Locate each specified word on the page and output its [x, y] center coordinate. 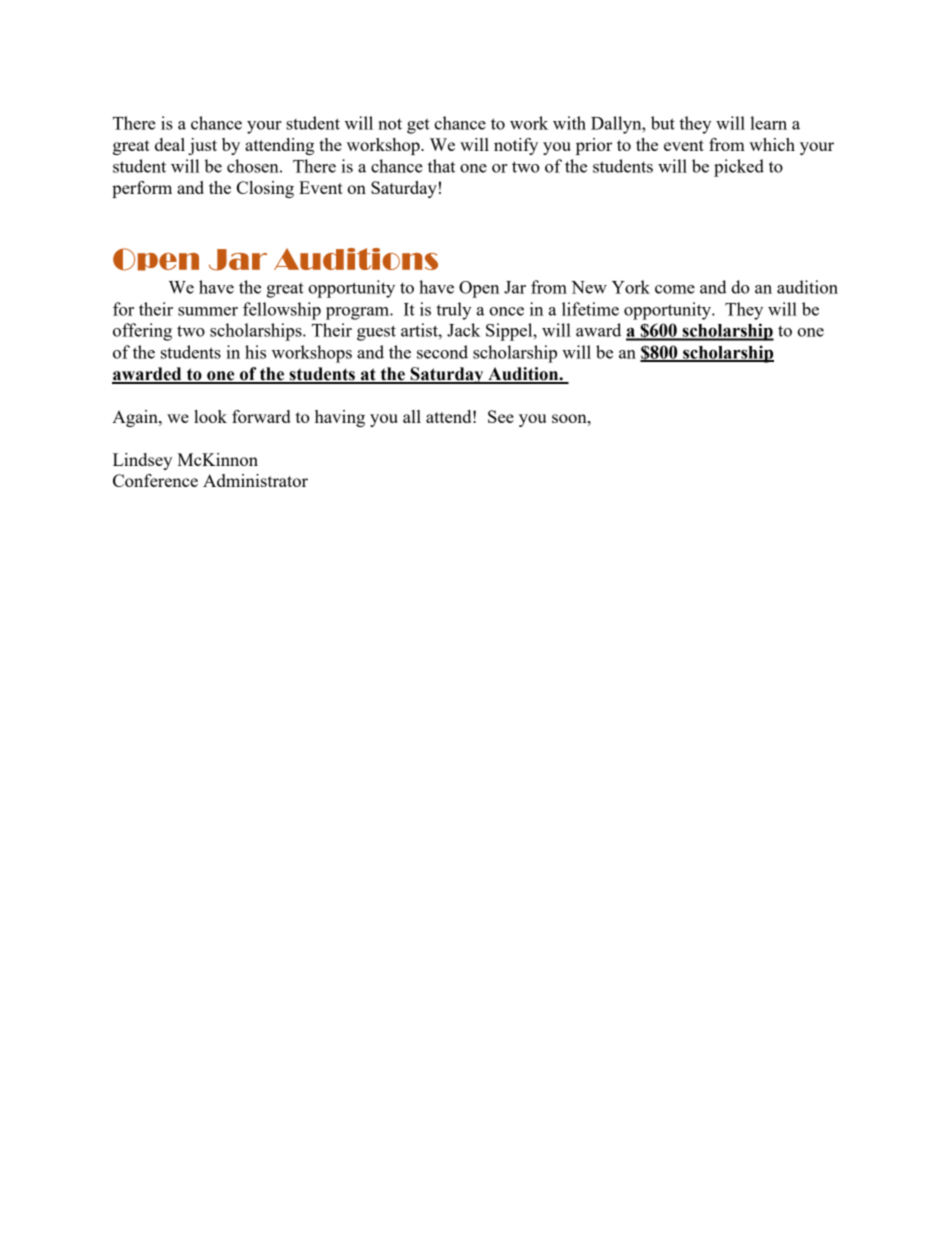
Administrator [255, 480]
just [202, 146]
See [501, 416]
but [663, 123]
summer [208, 311]
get [418, 126]
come [675, 289]
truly [453, 311]
